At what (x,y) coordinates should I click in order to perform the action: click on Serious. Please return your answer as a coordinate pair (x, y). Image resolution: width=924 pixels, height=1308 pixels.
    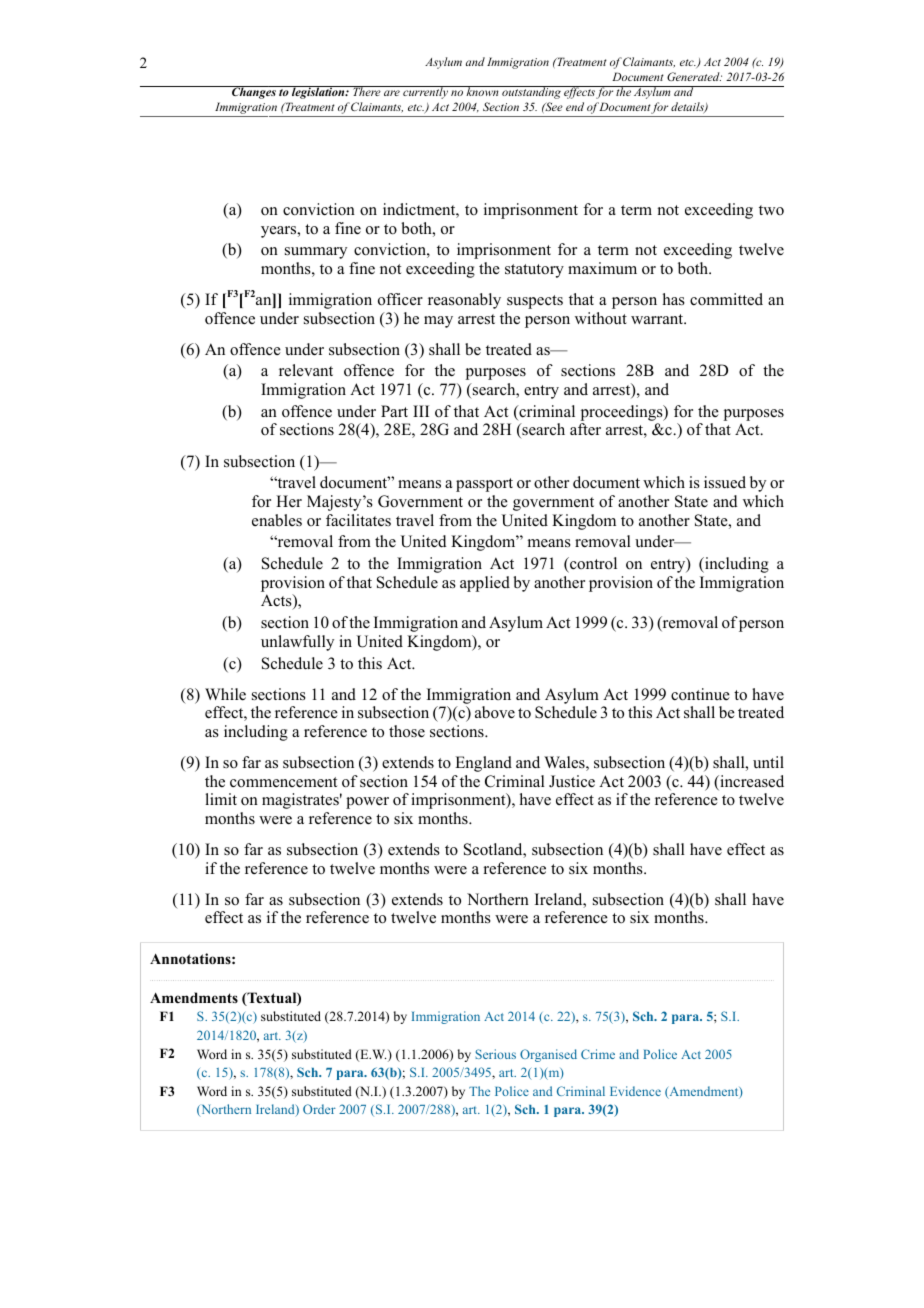
    Looking at the image, I should click on (496, 1054).
